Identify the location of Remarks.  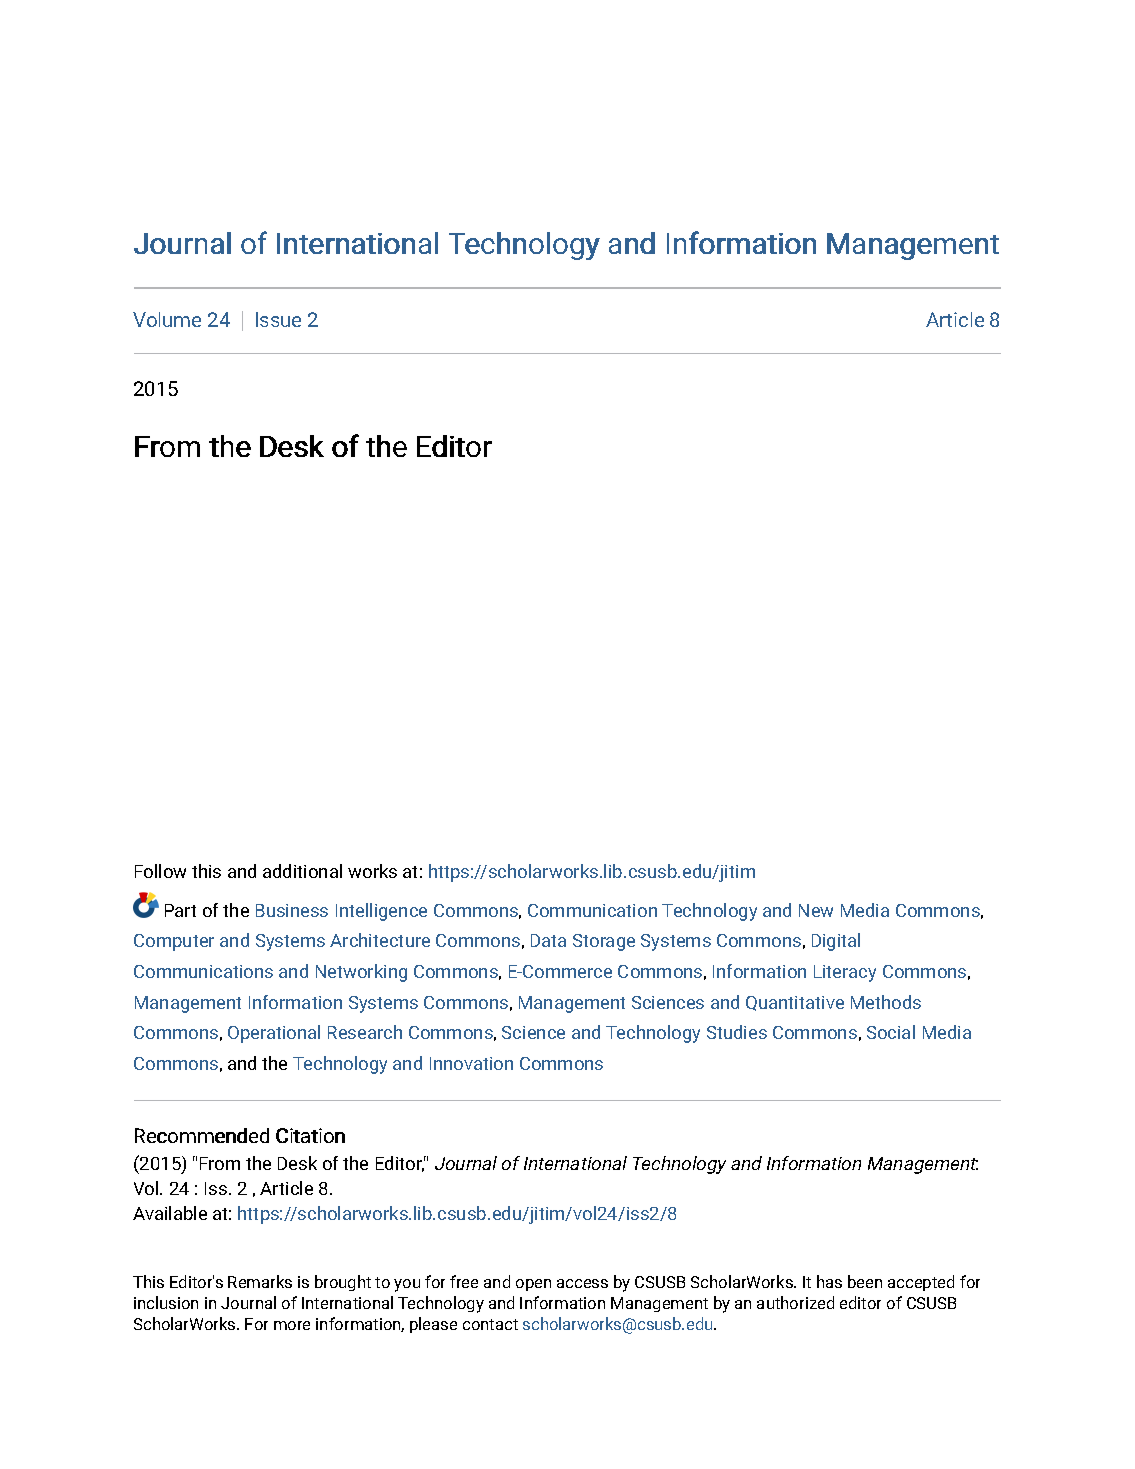
(260, 1281).
